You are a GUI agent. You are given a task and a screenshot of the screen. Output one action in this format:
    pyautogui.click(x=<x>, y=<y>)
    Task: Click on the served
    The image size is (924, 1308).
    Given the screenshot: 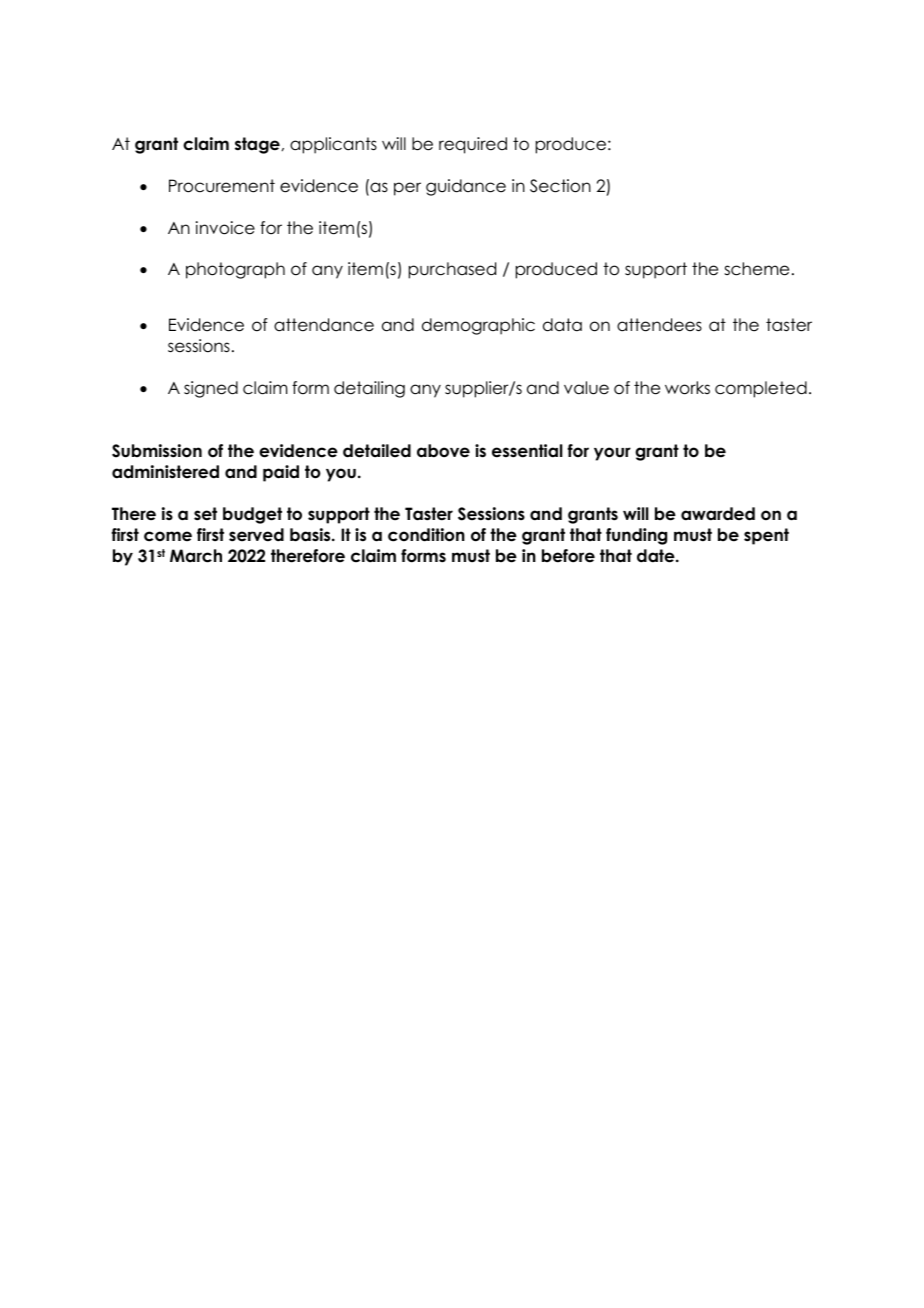 What is the action you would take?
    pyautogui.click(x=256, y=535)
